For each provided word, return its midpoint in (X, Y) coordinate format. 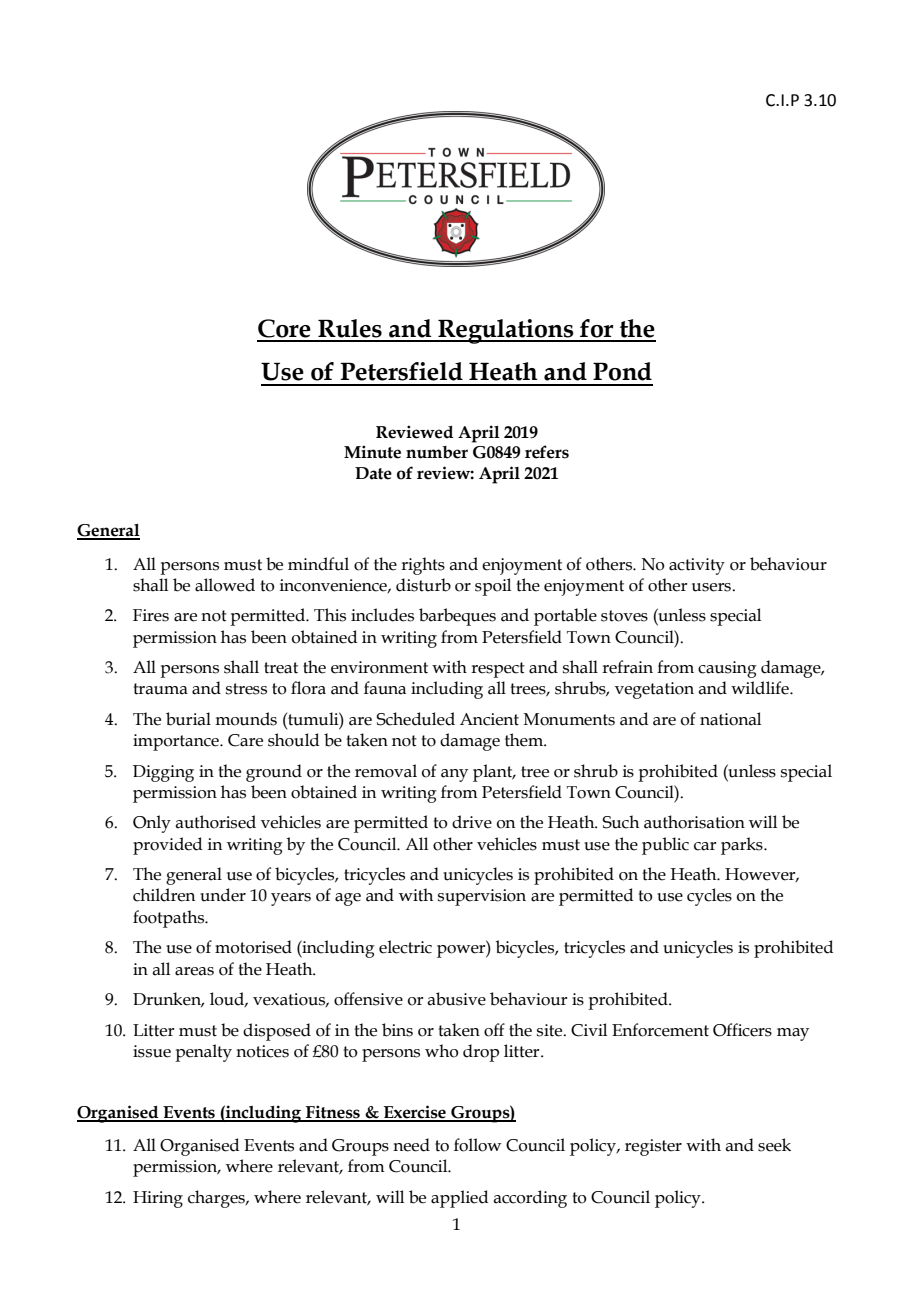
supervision (482, 897)
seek (774, 1145)
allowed (225, 585)
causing (727, 669)
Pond (622, 371)
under (223, 895)
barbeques (457, 617)
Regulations (506, 331)
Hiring (158, 1199)
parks (743, 846)
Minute (372, 452)
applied (459, 1199)
